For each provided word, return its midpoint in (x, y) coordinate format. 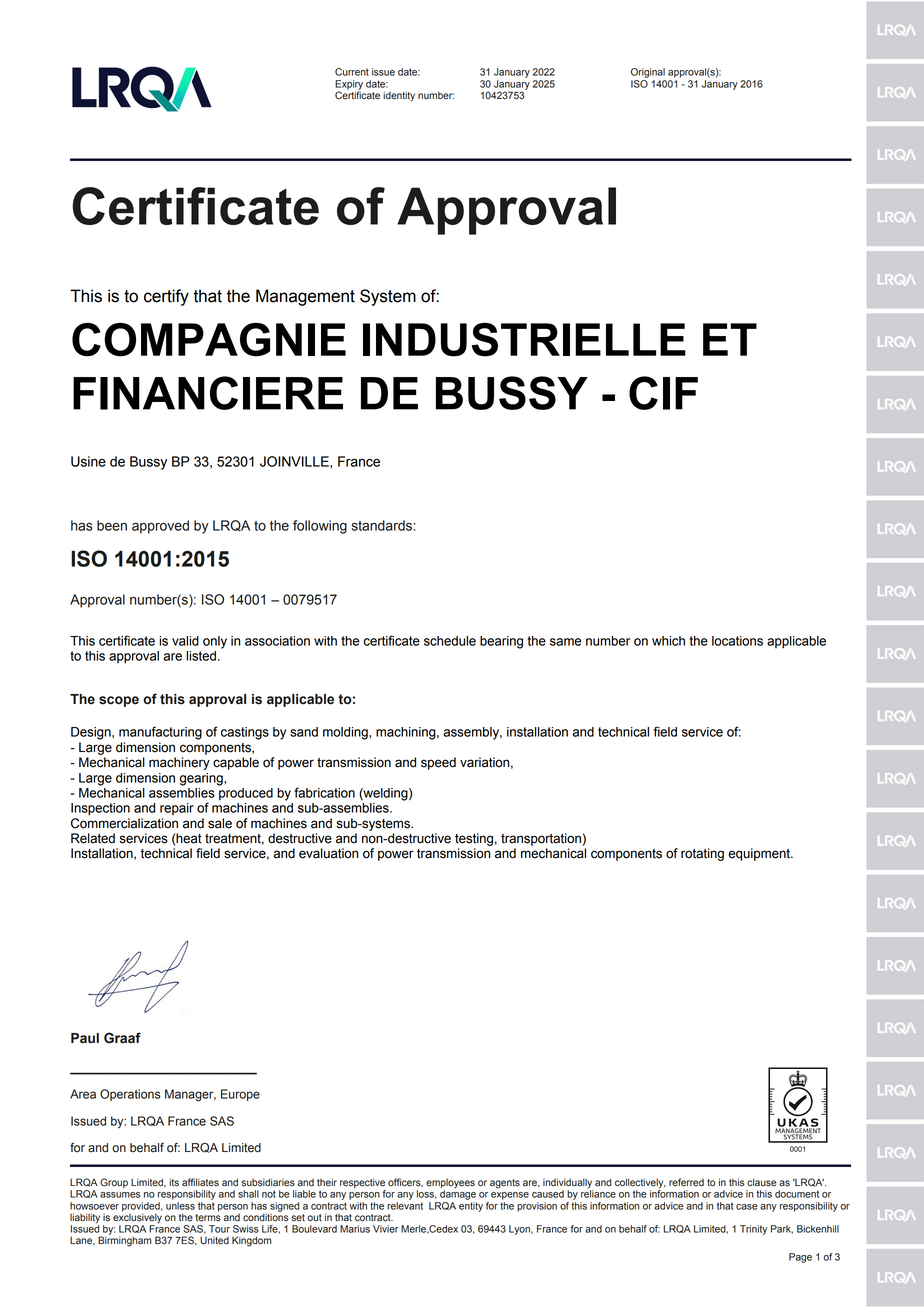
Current (352, 72)
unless (180, 1206)
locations (737, 641)
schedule (450, 641)
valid (185, 641)
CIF (663, 393)
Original (648, 73)
